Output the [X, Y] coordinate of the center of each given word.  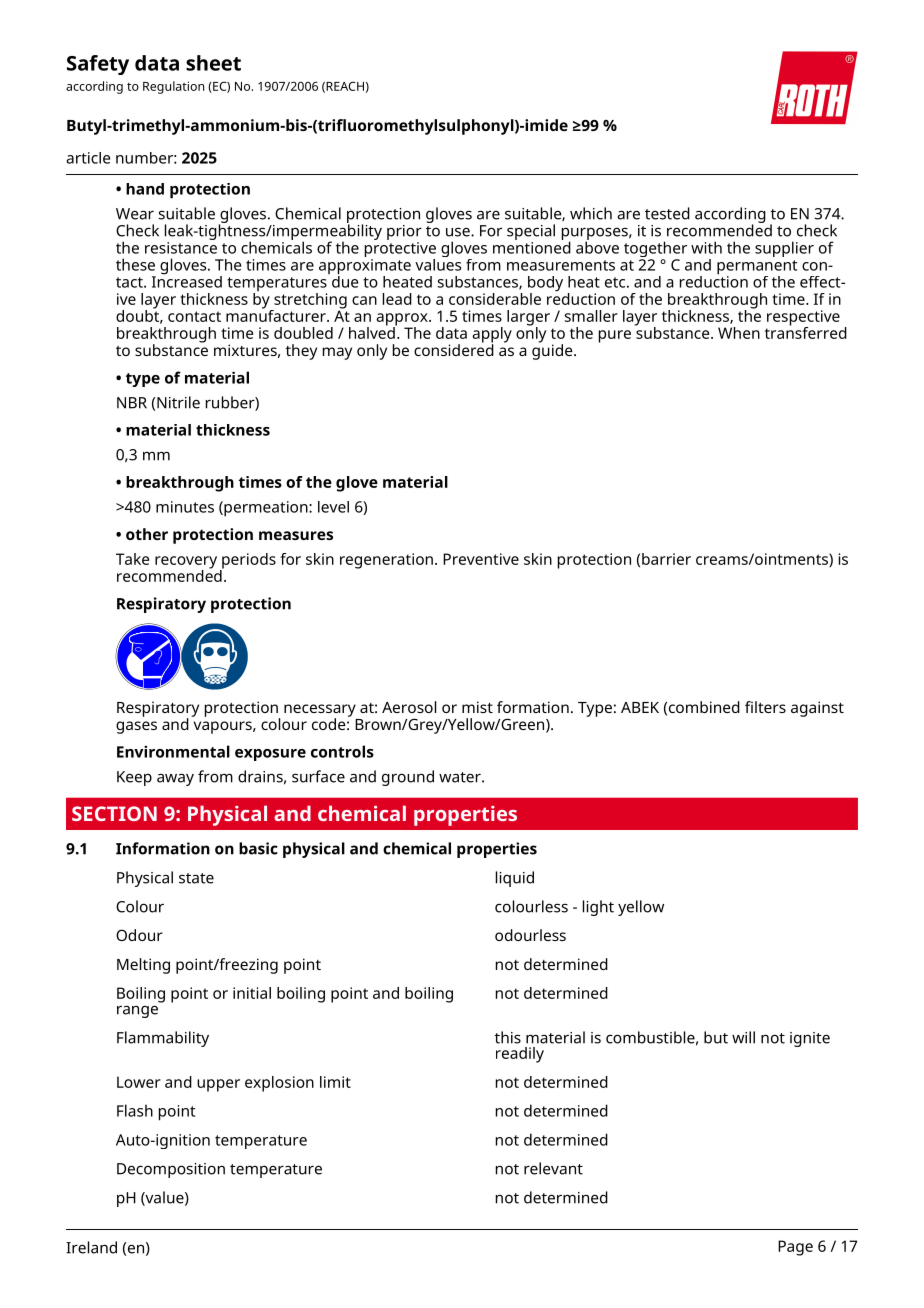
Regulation [173, 87]
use [459, 232]
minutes [185, 507]
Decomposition [171, 1170]
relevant [553, 1168]
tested [667, 213]
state [196, 878]
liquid [515, 879]
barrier [666, 559]
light [598, 908]
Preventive [481, 559]
